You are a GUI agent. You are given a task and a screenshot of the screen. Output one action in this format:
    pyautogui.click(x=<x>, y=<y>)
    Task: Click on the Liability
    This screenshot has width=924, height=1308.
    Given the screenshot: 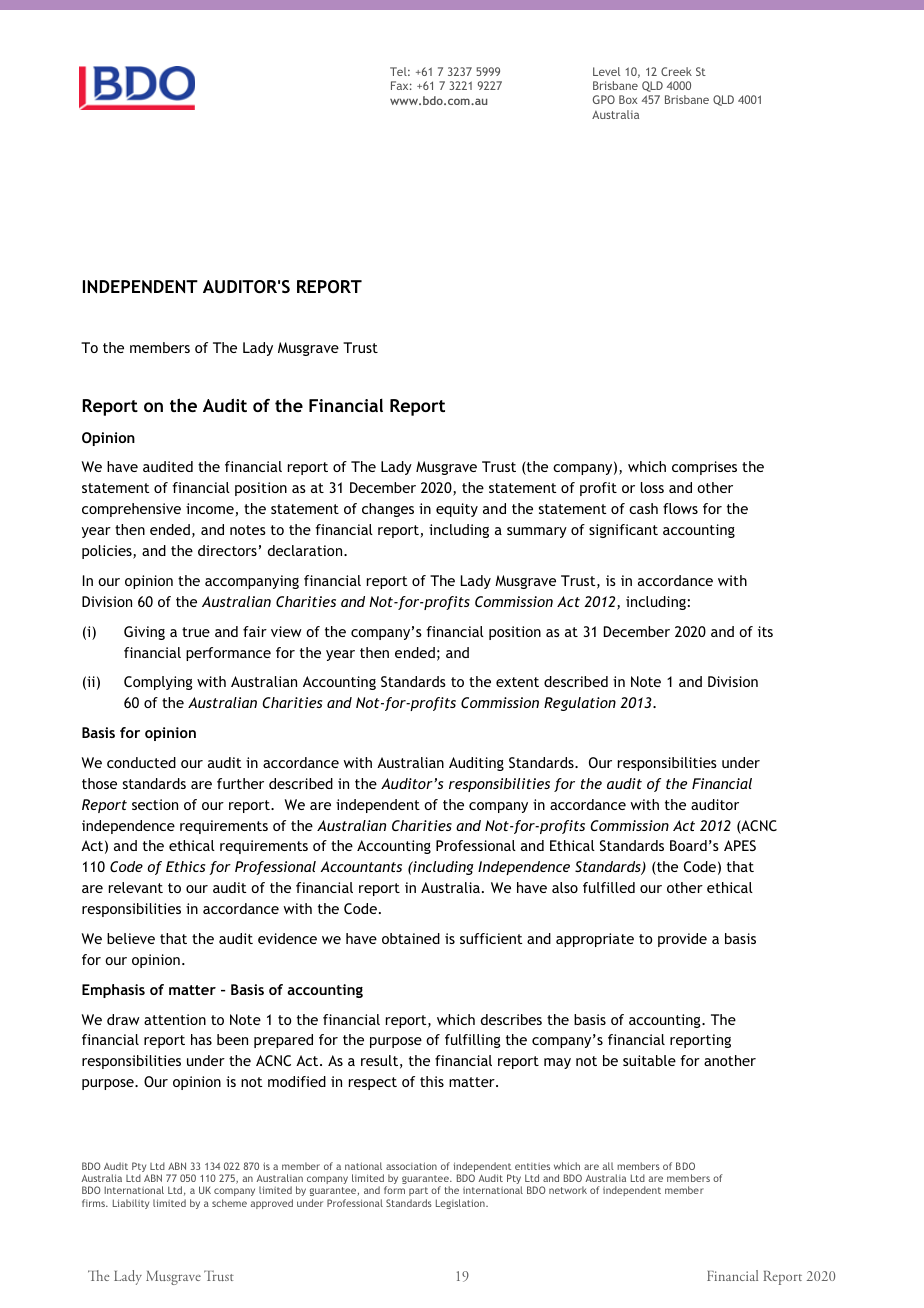 What is the action you would take?
    pyautogui.click(x=131, y=1204)
